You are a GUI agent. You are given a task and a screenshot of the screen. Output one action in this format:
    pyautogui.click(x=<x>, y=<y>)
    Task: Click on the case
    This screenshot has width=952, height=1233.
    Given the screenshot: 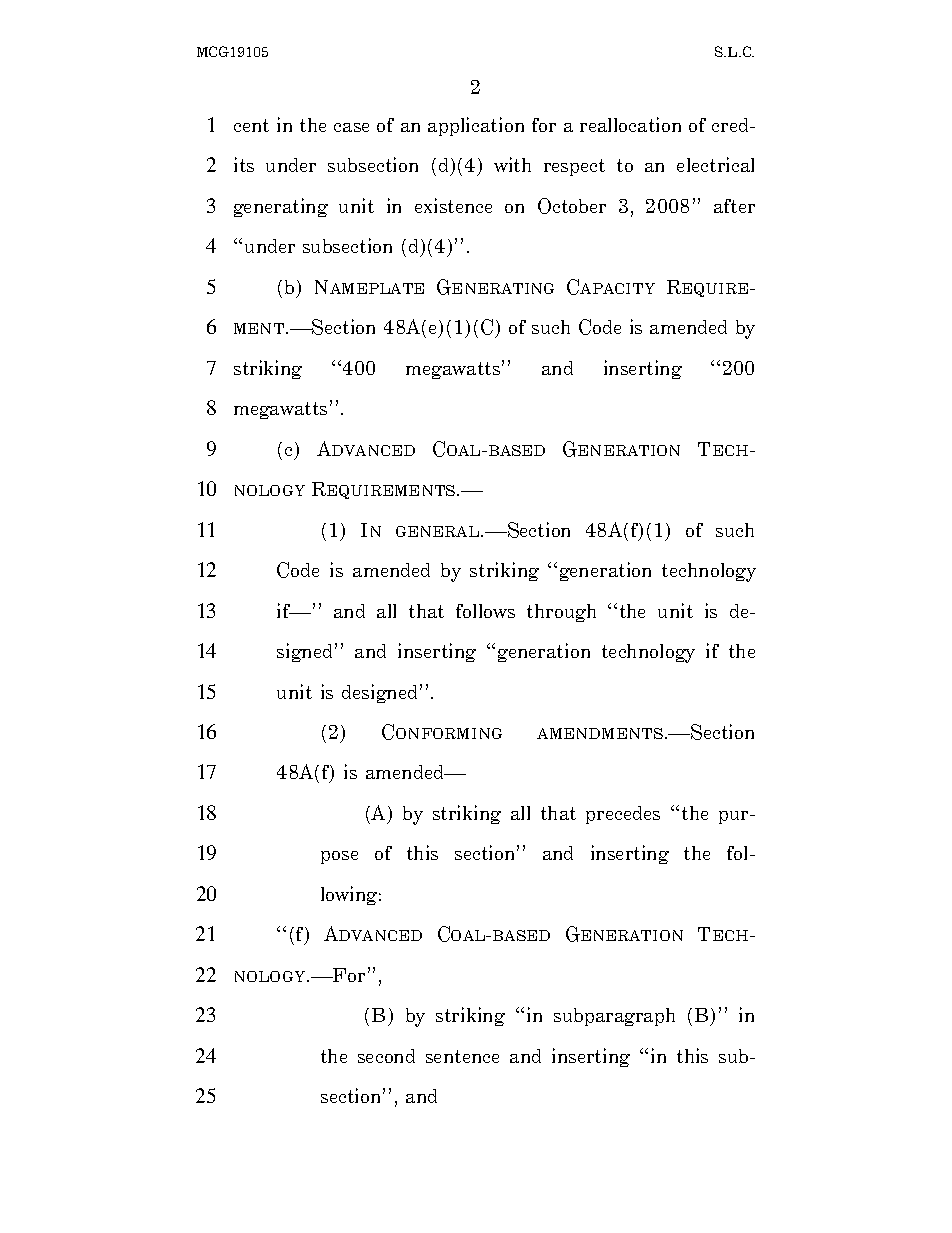 What is the action you would take?
    pyautogui.click(x=351, y=127)
